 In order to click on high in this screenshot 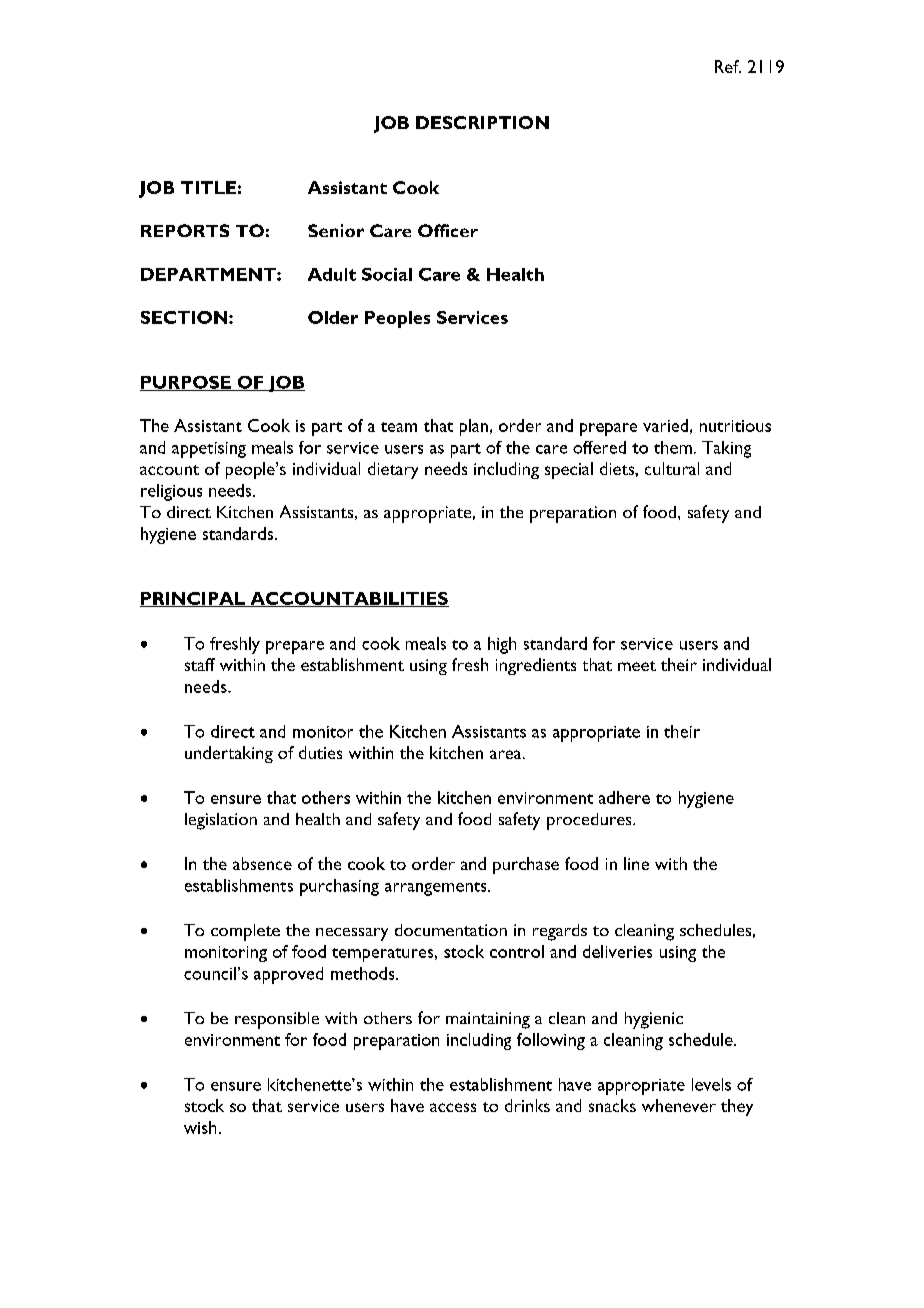, I will do `click(502, 645)`.
